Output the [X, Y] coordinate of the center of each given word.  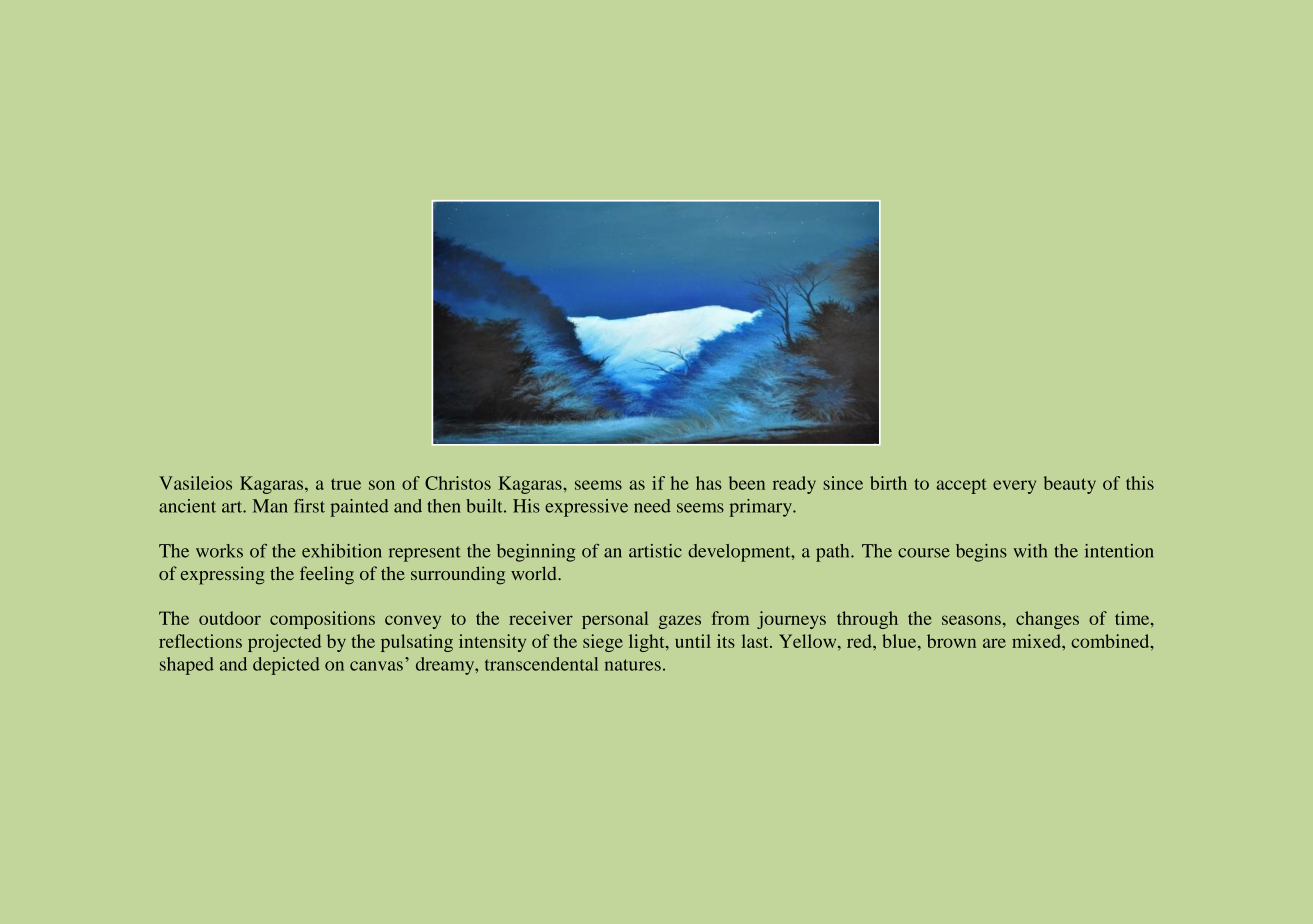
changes [1047, 620]
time [1133, 618]
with [1030, 551]
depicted [286, 666]
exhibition [342, 551]
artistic [655, 551]
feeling [327, 575]
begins [981, 553]
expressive [586, 508]
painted [359, 508]
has [709, 483]
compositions [322, 620]
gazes [680, 622]
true [346, 484]
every [1014, 487]
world [535, 573]
